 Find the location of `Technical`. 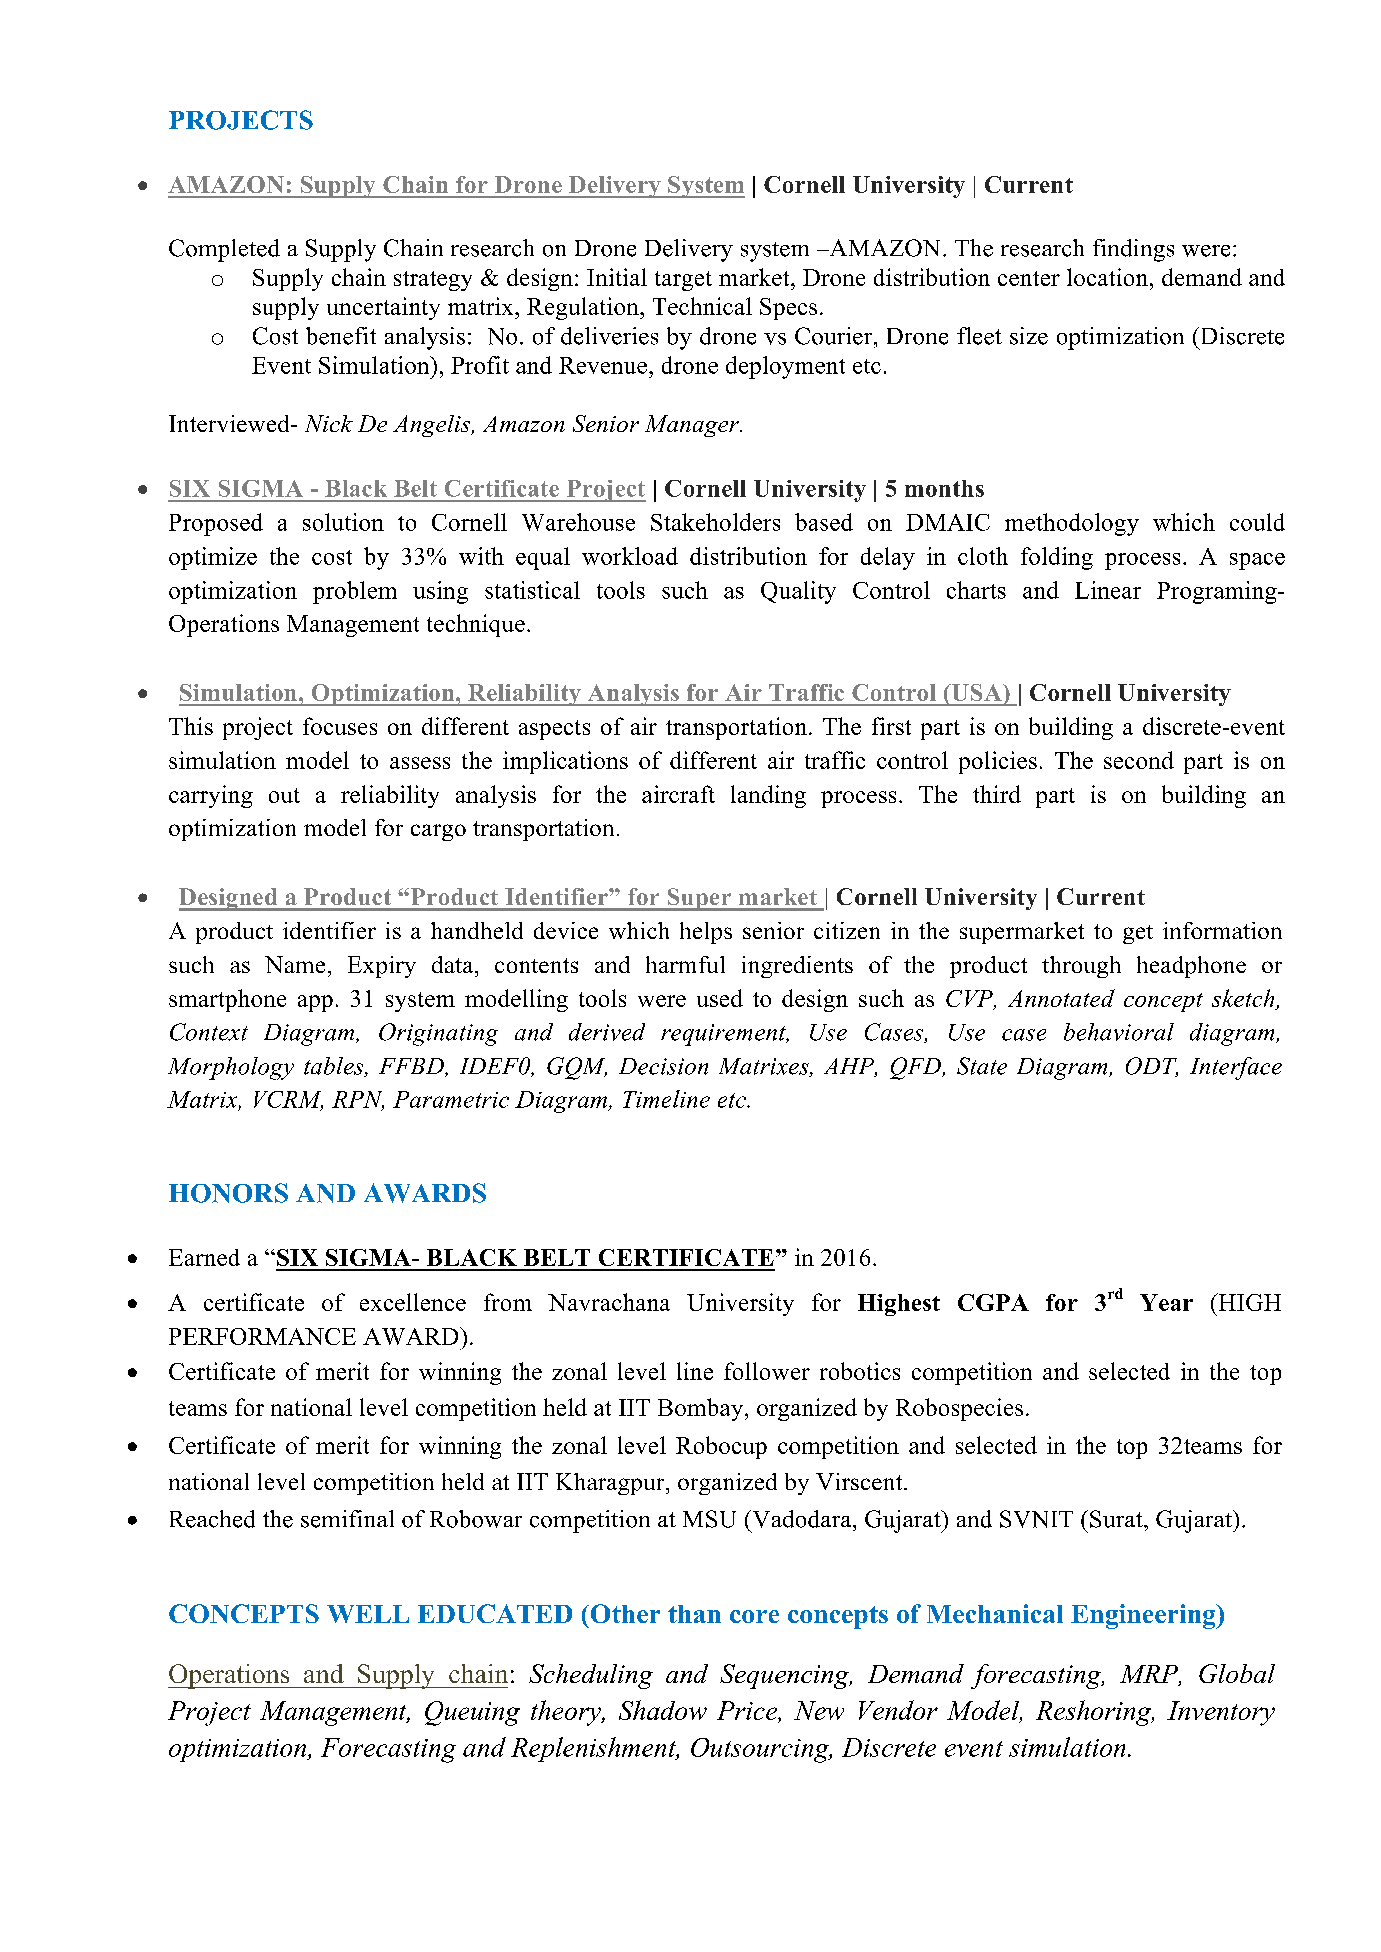

Technical is located at coordinates (702, 306).
